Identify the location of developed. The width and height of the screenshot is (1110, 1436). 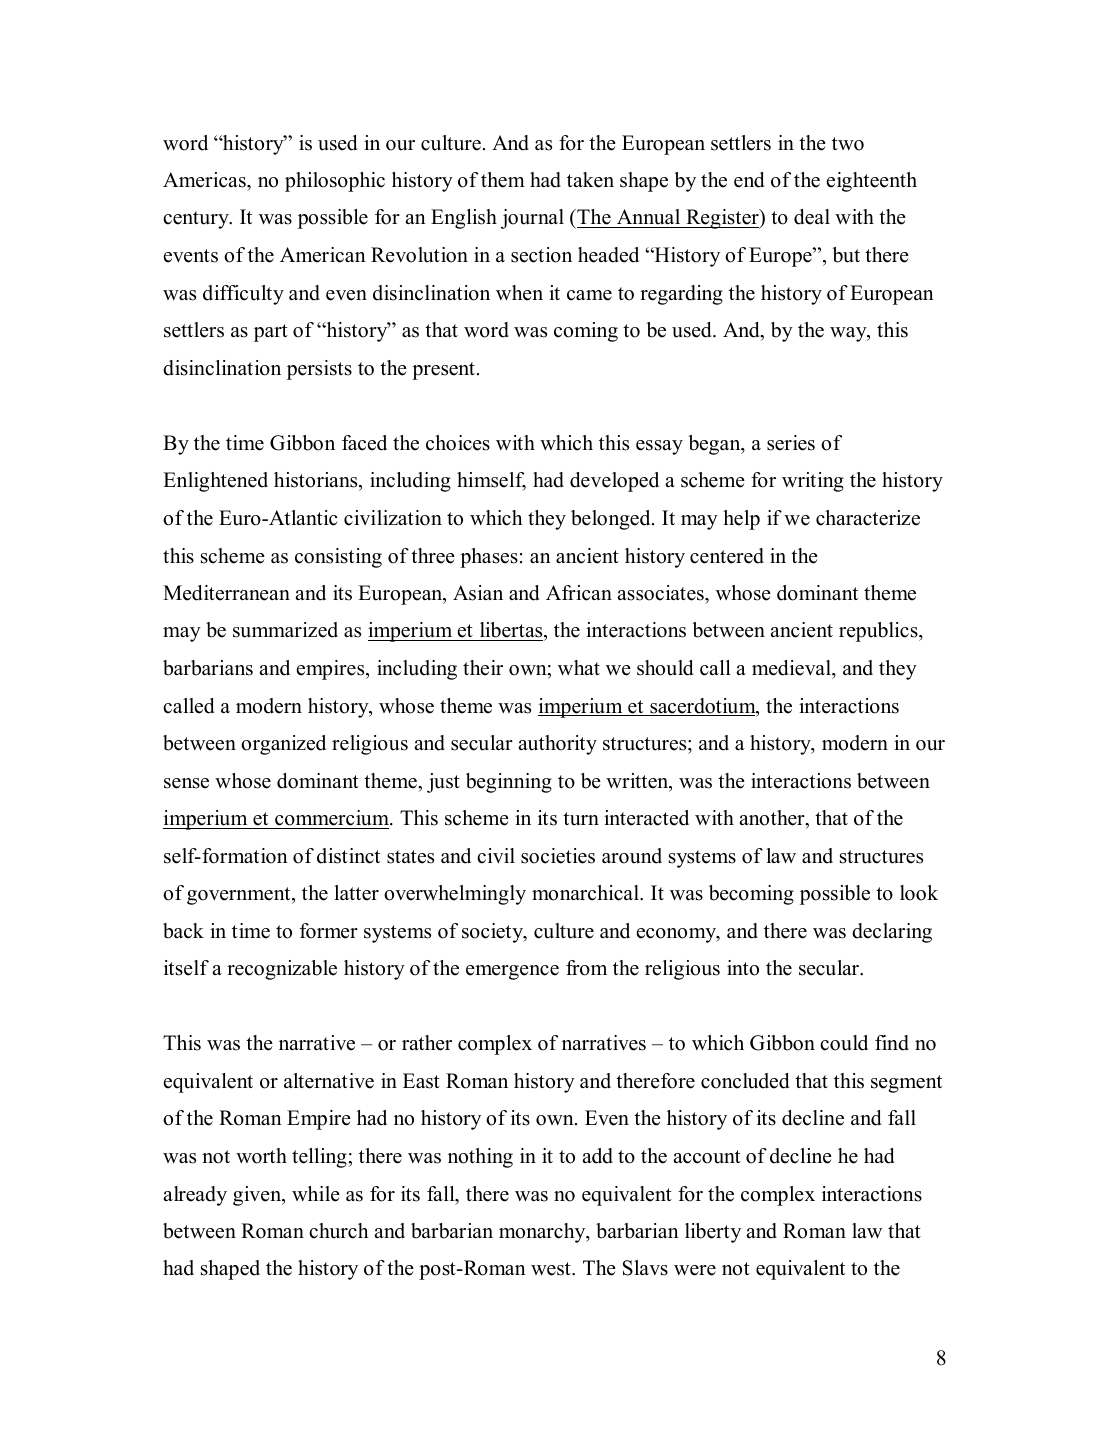
(614, 482).
